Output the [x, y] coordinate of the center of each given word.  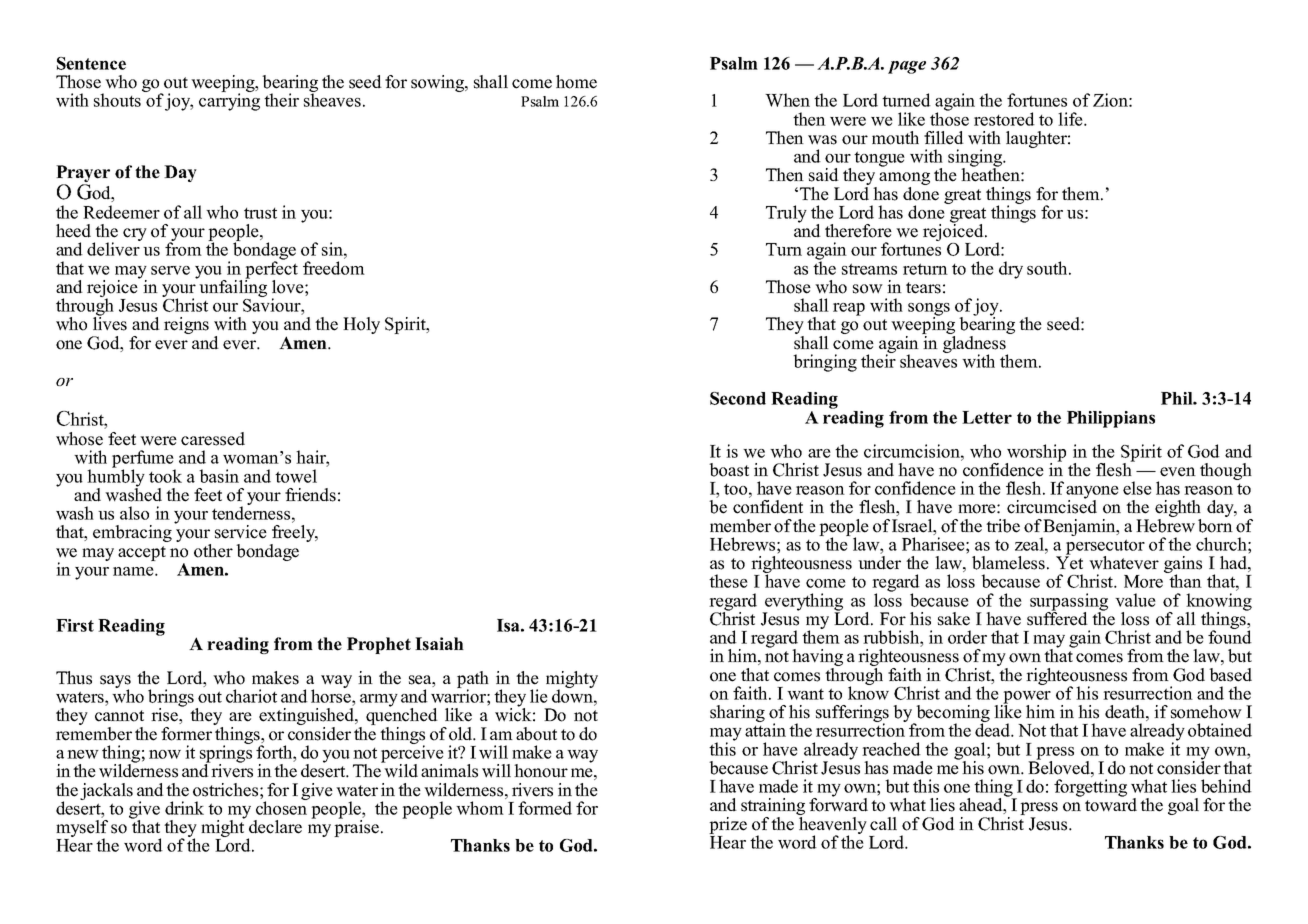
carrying [229, 101]
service [241, 532]
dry [1011, 270]
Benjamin [1080, 528]
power [1026, 698]
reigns [186, 325]
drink [184, 808]
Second [738, 398]
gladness [975, 344]
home [576, 82]
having [817, 659]
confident [768, 507]
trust [260, 213]
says [115, 682]
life [1071, 119]
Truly [786, 214]
